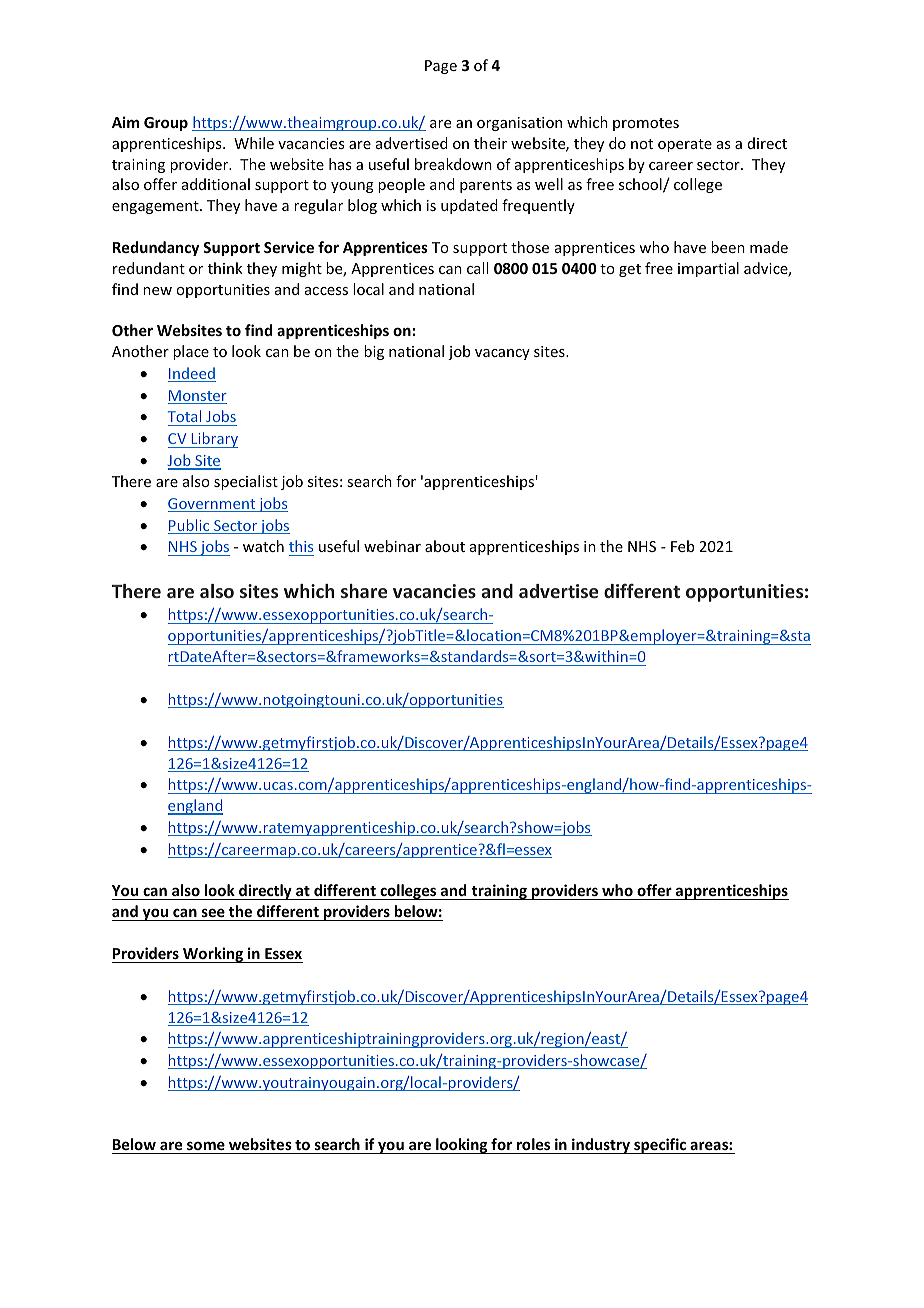 This image has width=924, height=1308. What do you see at coordinates (254, 143) in the image?
I see `While` at bounding box center [254, 143].
